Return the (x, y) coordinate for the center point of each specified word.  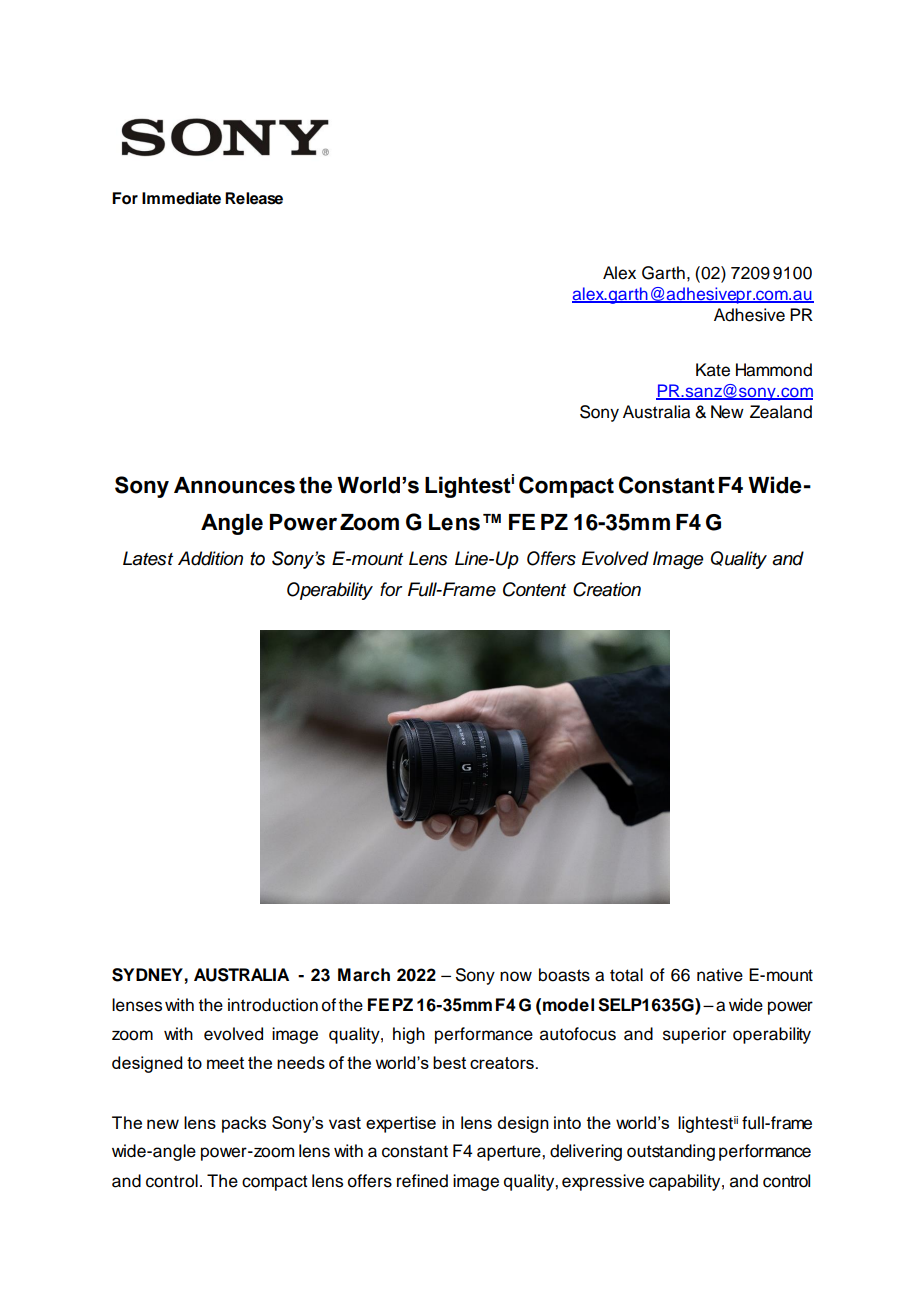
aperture (510, 1153)
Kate (713, 370)
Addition (210, 558)
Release (254, 198)
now (516, 976)
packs (244, 1124)
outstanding (671, 1152)
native (720, 975)
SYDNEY (147, 975)
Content (534, 589)
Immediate (181, 198)
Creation (607, 589)
